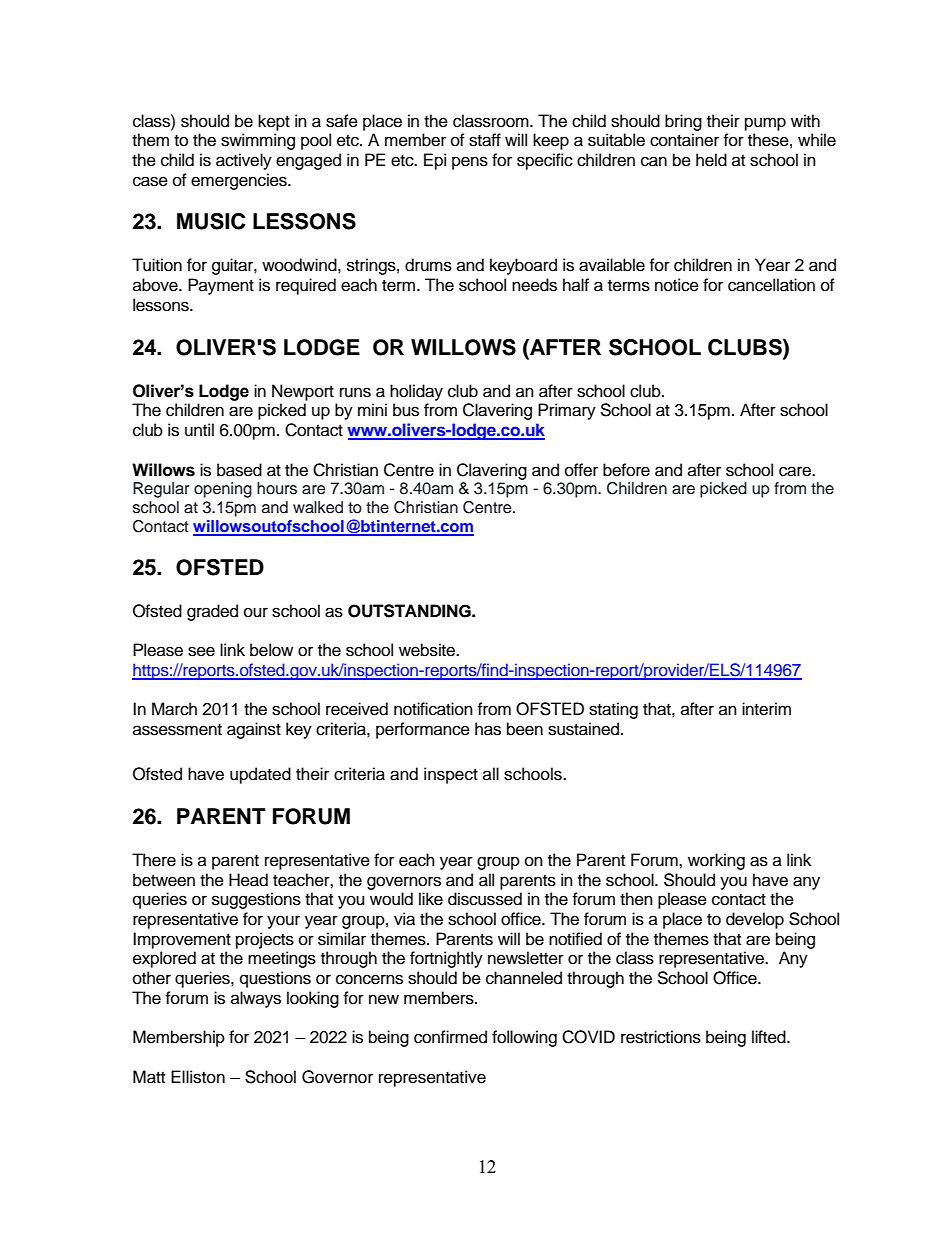 The width and height of the screenshot is (952, 1233). What do you see at coordinates (711, 160) in the screenshot?
I see `held` at bounding box center [711, 160].
